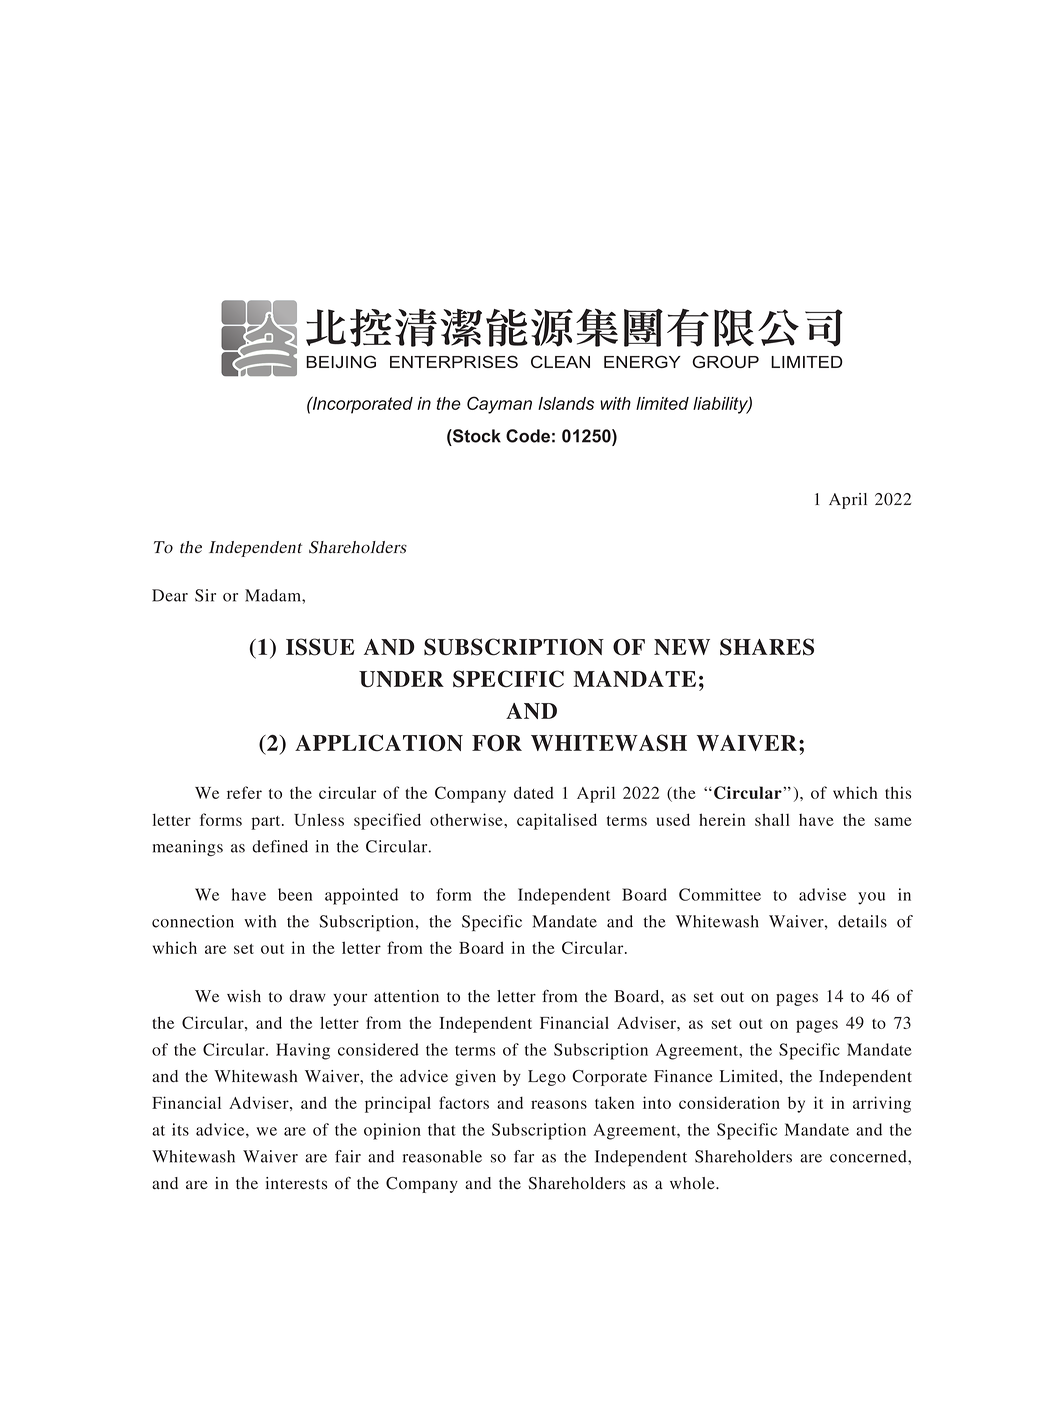  Describe the element at coordinates (682, 647) in the document. I see `NEW` at that location.
